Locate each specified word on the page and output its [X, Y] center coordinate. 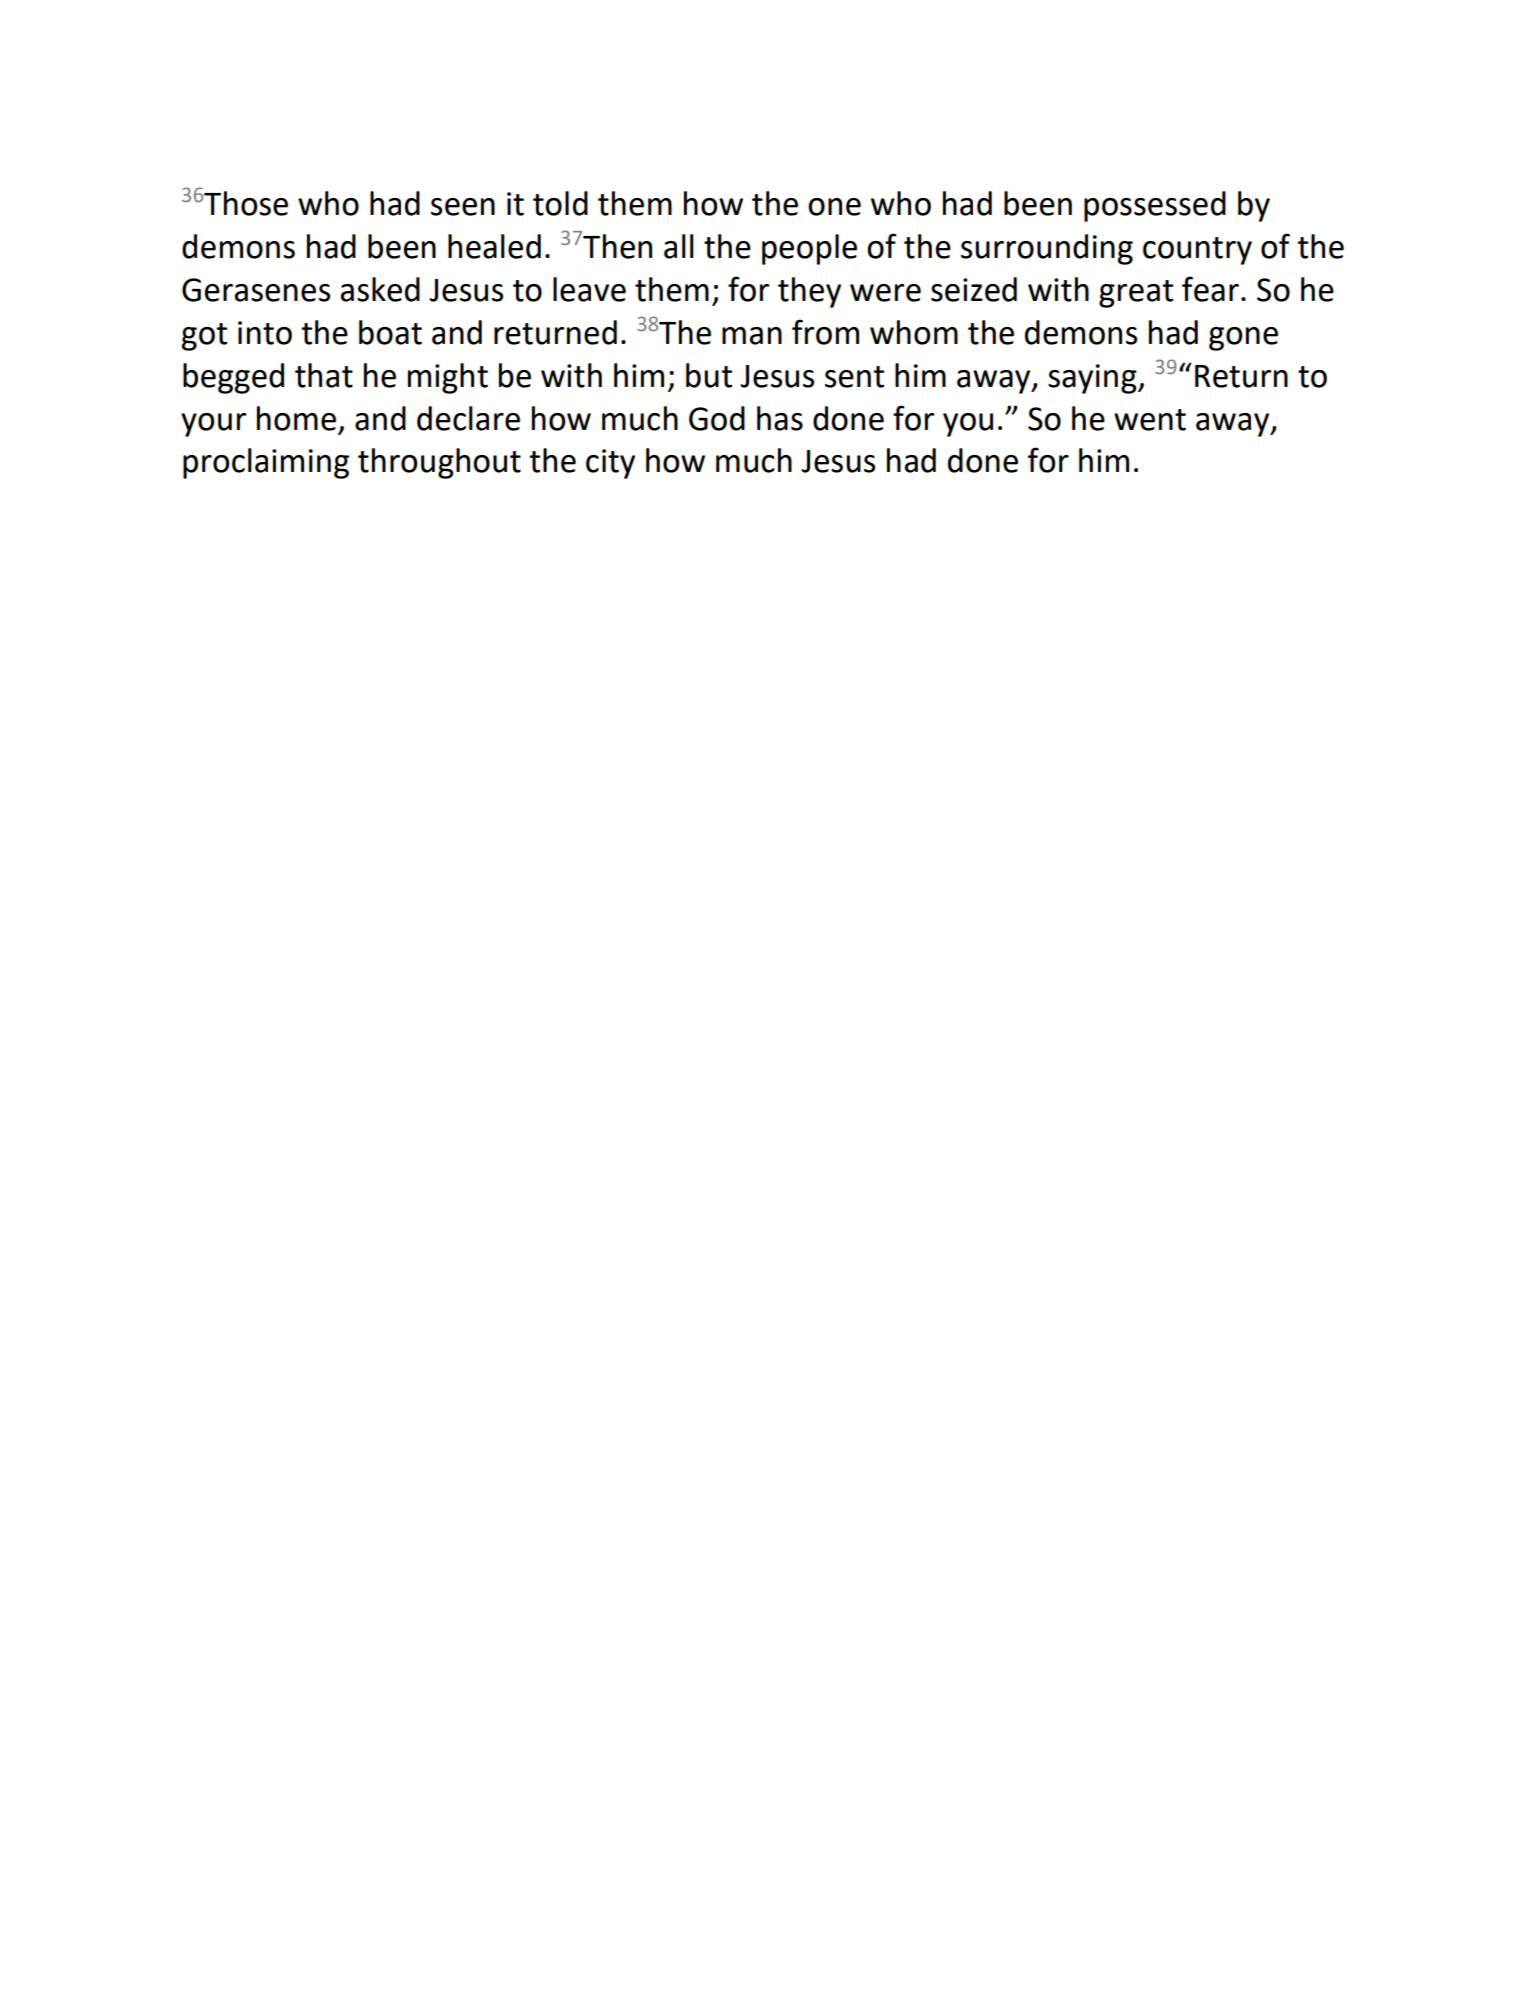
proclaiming [266, 463]
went [1150, 420]
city [610, 464]
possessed [1155, 206]
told [560, 203]
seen [463, 207]
